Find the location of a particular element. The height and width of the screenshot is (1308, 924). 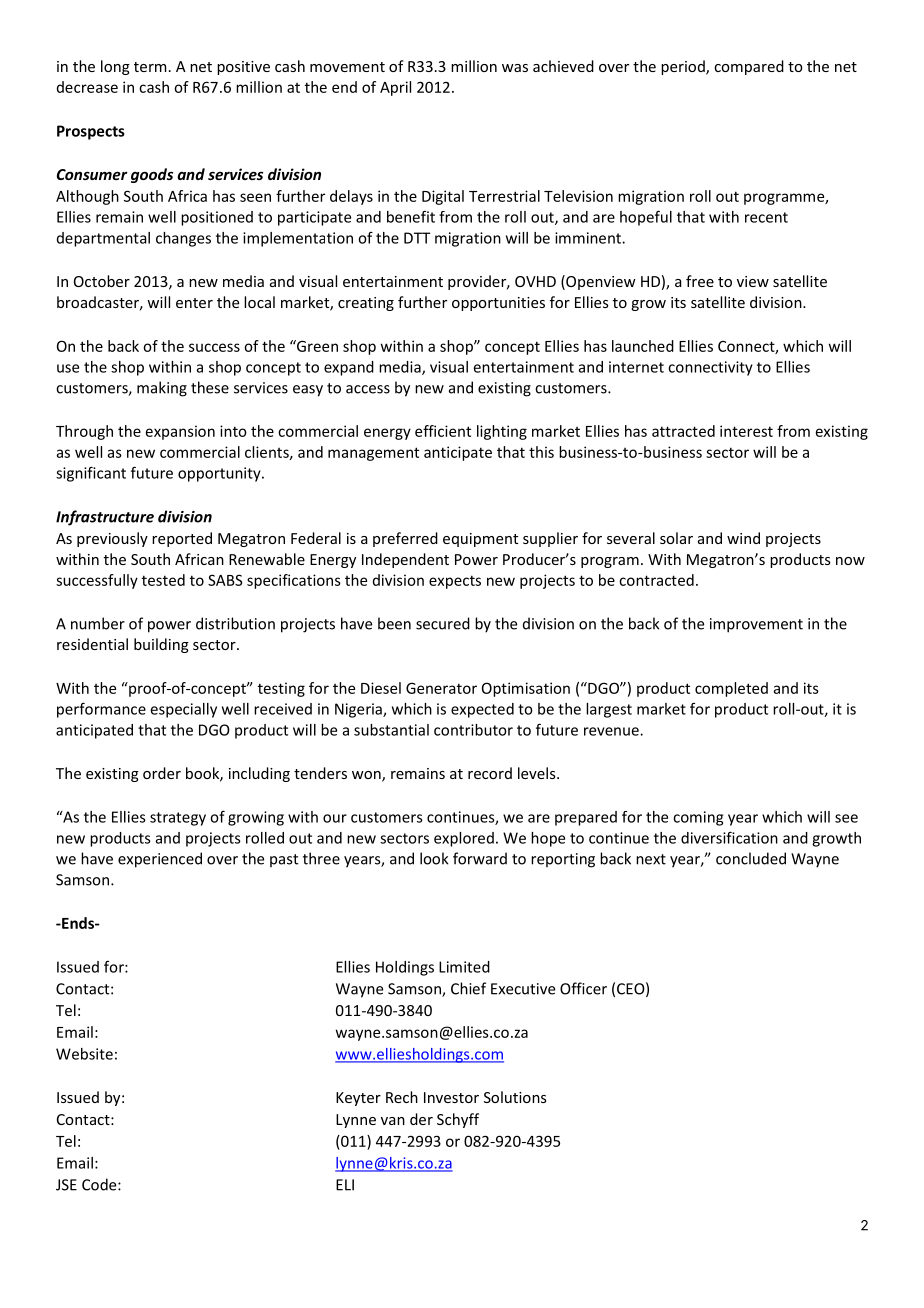

term is located at coordinates (150, 67).
